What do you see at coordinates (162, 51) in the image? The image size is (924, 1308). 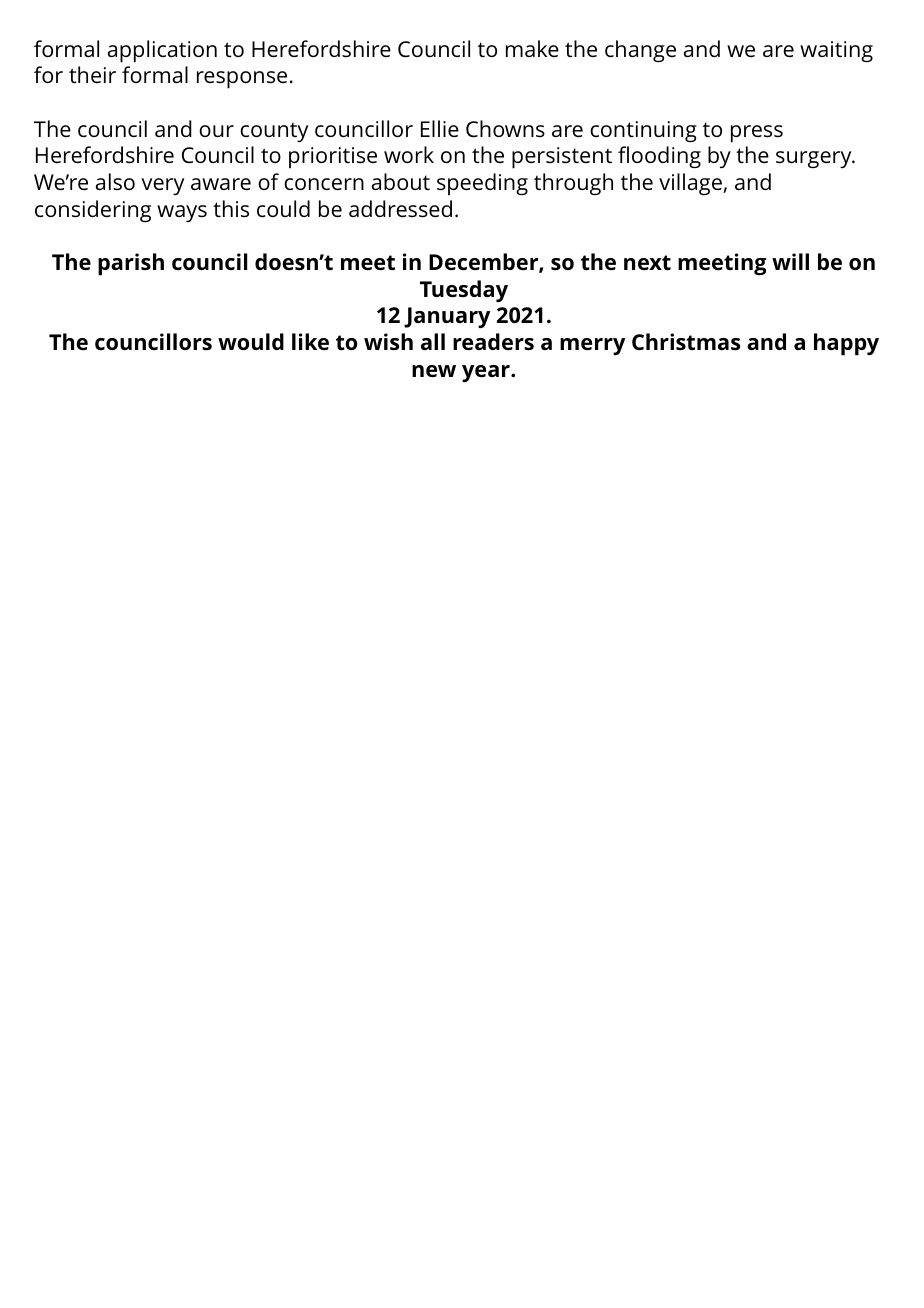 I see `application` at bounding box center [162, 51].
